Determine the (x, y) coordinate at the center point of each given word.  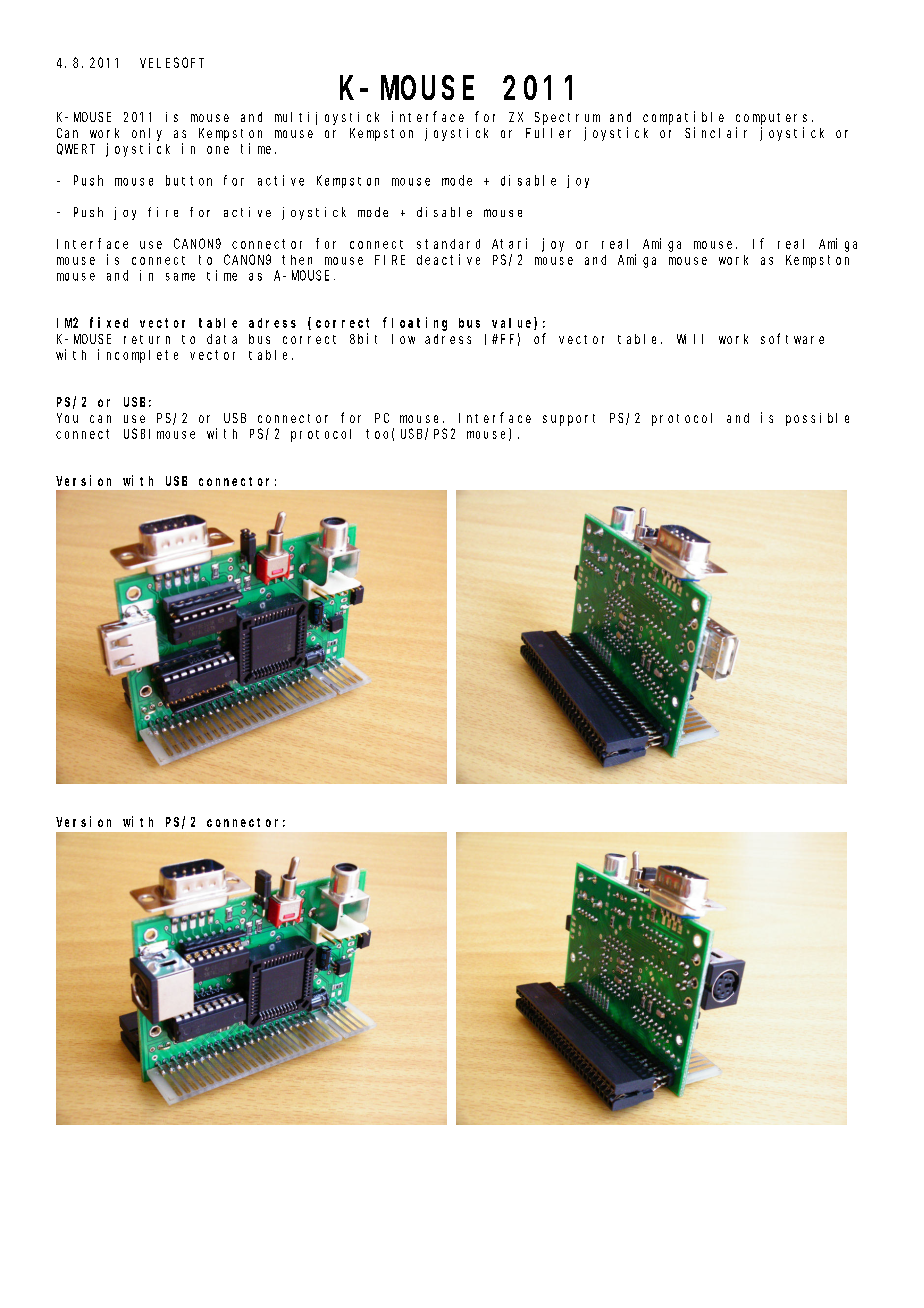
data (222, 339)
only (147, 134)
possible (817, 419)
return (147, 339)
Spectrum (567, 118)
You (67, 418)
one (218, 150)
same (180, 277)
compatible (683, 118)
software (792, 338)
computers (771, 119)
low (403, 339)
